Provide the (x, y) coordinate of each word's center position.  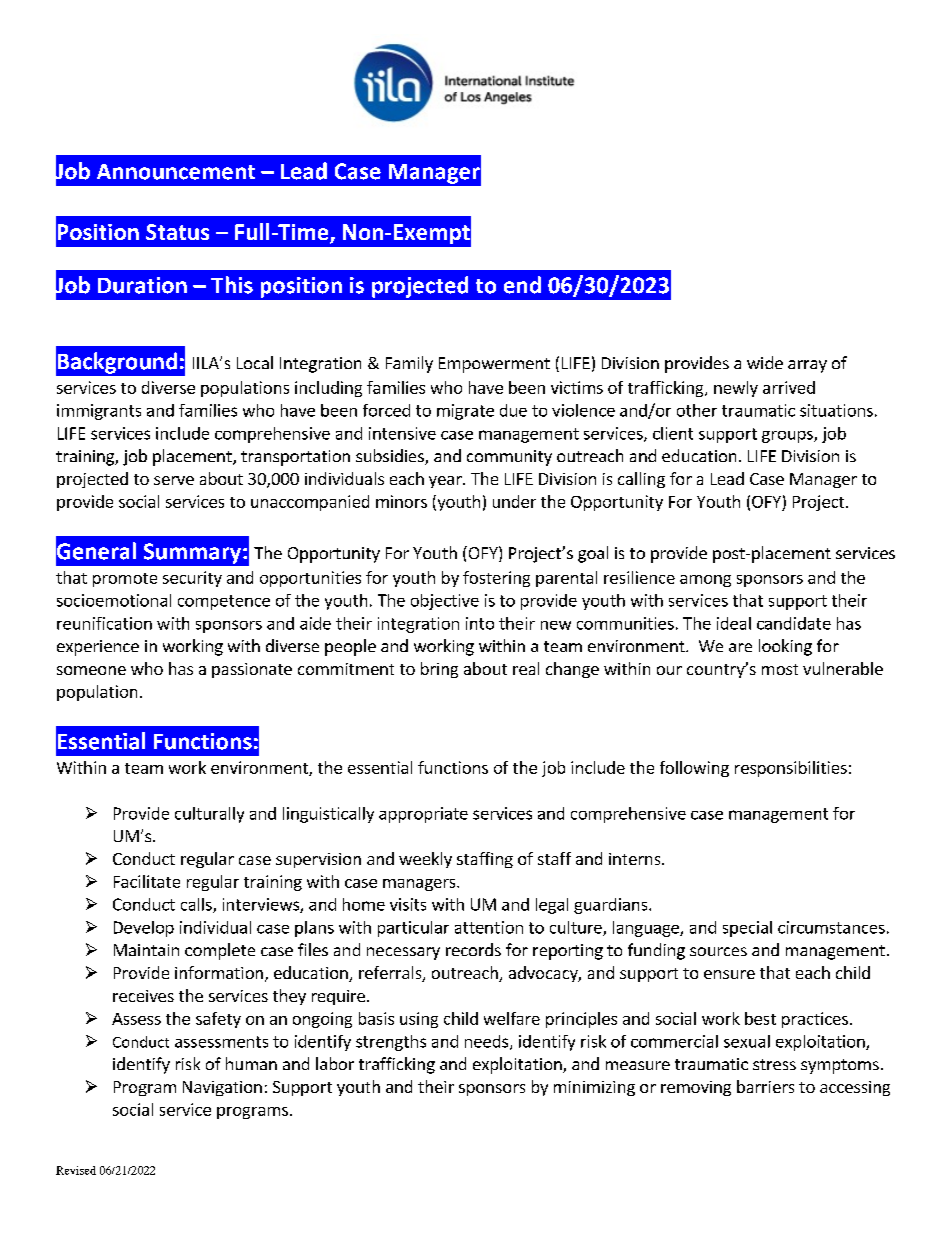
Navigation (222, 1088)
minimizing (594, 1088)
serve (174, 480)
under (514, 501)
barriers (765, 1086)
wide (765, 362)
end (522, 285)
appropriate (423, 815)
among (705, 581)
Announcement (176, 172)
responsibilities (791, 769)
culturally (209, 815)
